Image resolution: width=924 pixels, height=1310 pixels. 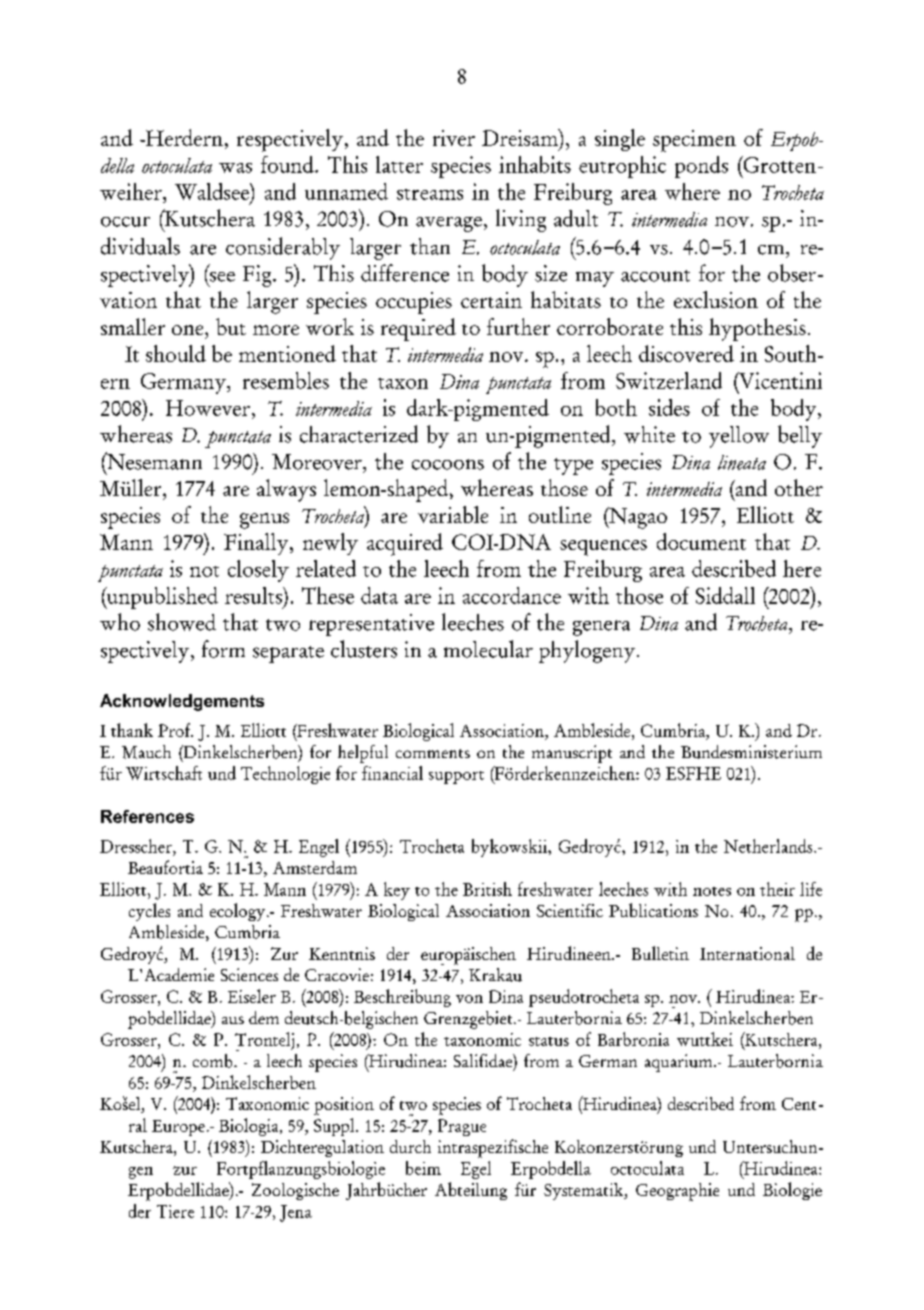 What do you see at coordinates (454, 138) in the image?
I see `river` at bounding box center [454, 138].
